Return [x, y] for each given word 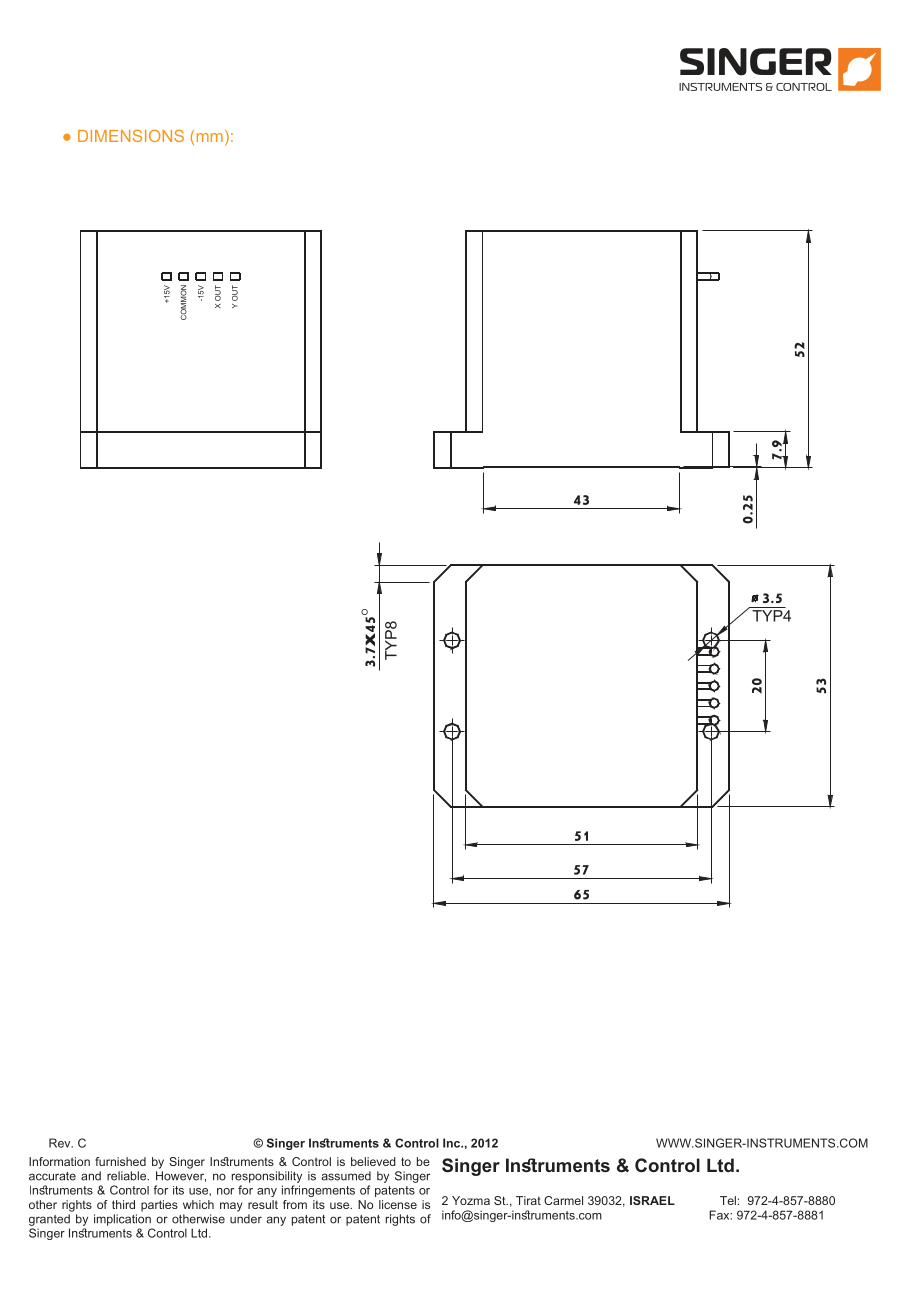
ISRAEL [652, 1200]
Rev [61, 1143]
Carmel [563, 1200]
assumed [346, 1176]
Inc [453, 1143]
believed [373, 1161]
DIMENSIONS [131, 136]
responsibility [267, 1177]
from [295, 1204]
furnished [120, 1161]
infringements [318, 1191]
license [398, 1204]
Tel [728, 1200]
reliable [128, 1176]
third [123, 1204]
